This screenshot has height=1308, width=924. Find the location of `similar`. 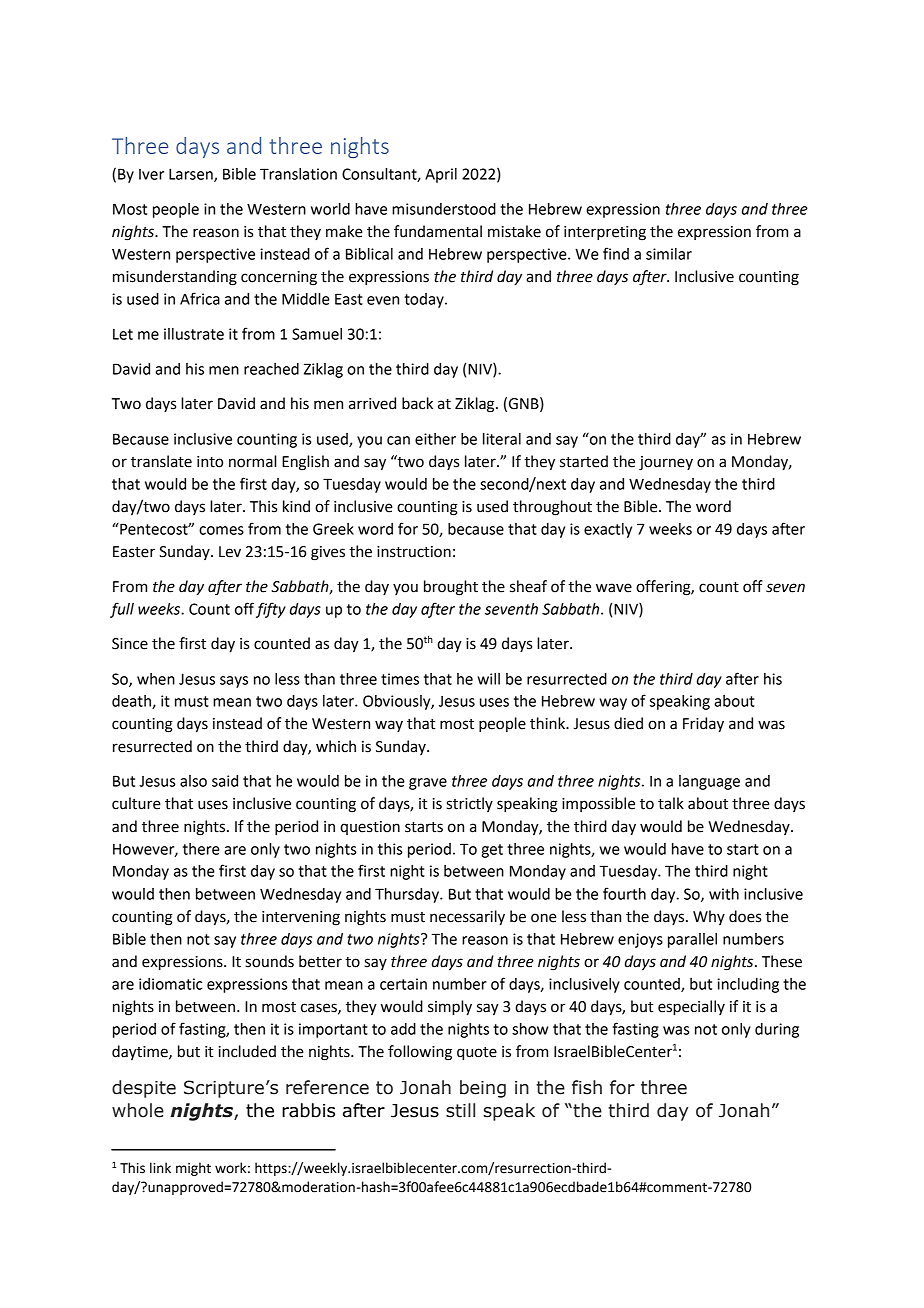

similar is located at coordinates (669, 254).
